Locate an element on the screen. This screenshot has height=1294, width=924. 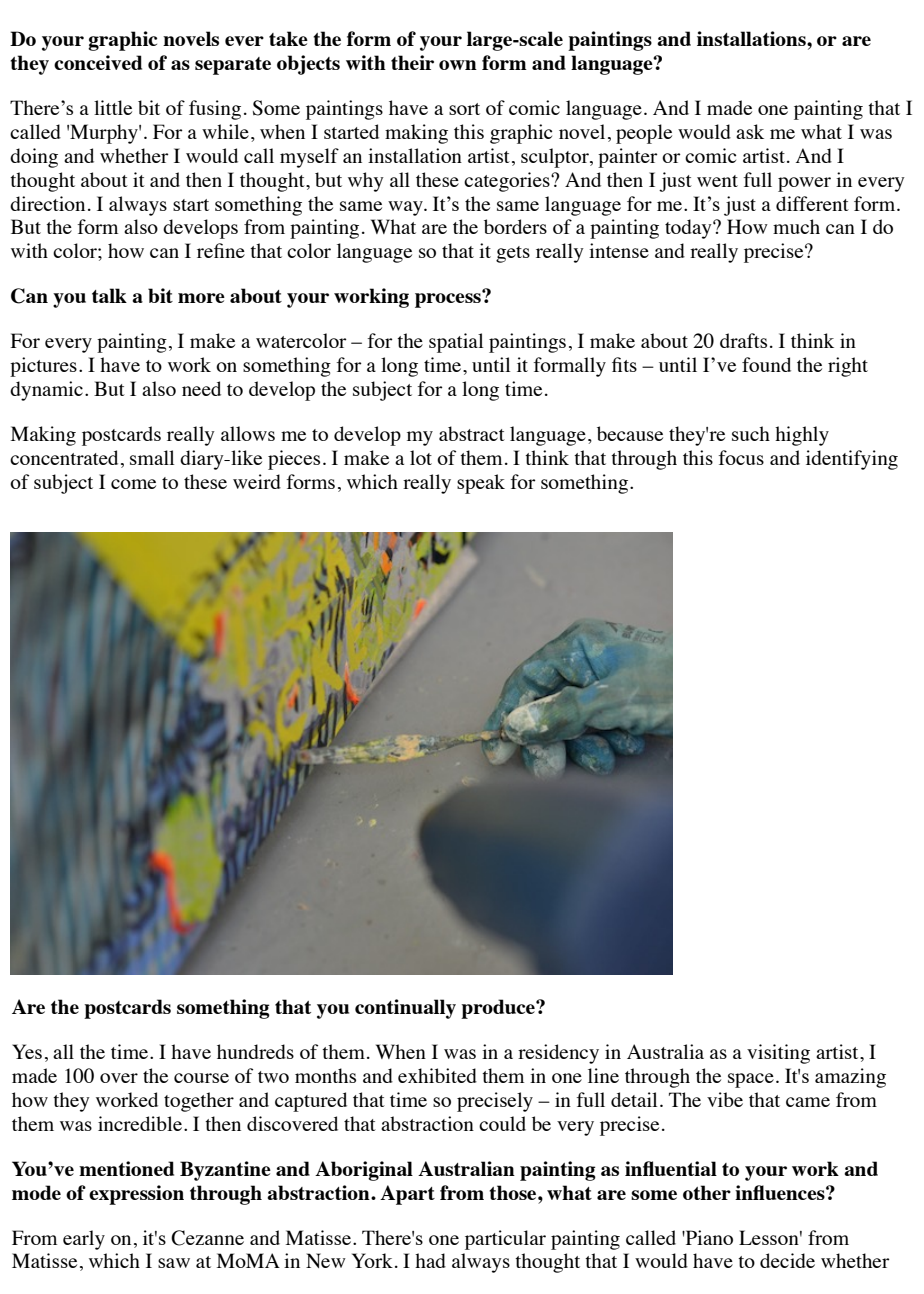
ask is located at coordinates (750, 131).
